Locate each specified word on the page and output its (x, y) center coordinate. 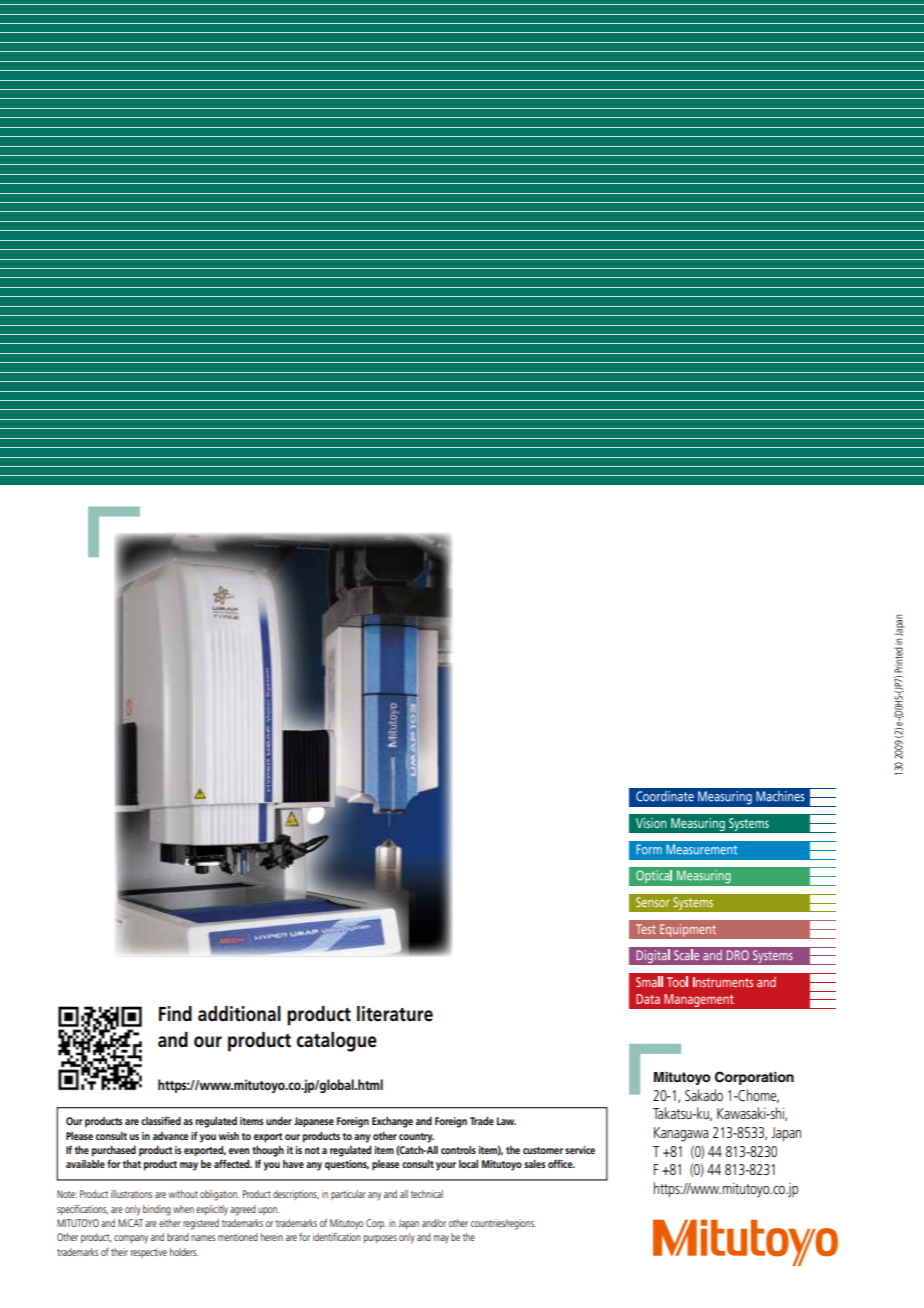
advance (170, 1136)
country (416, 1138)
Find (175, 1014)
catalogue (337, 1042)
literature (395, 1014)
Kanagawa (681, 1134)
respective (149, 1253)
